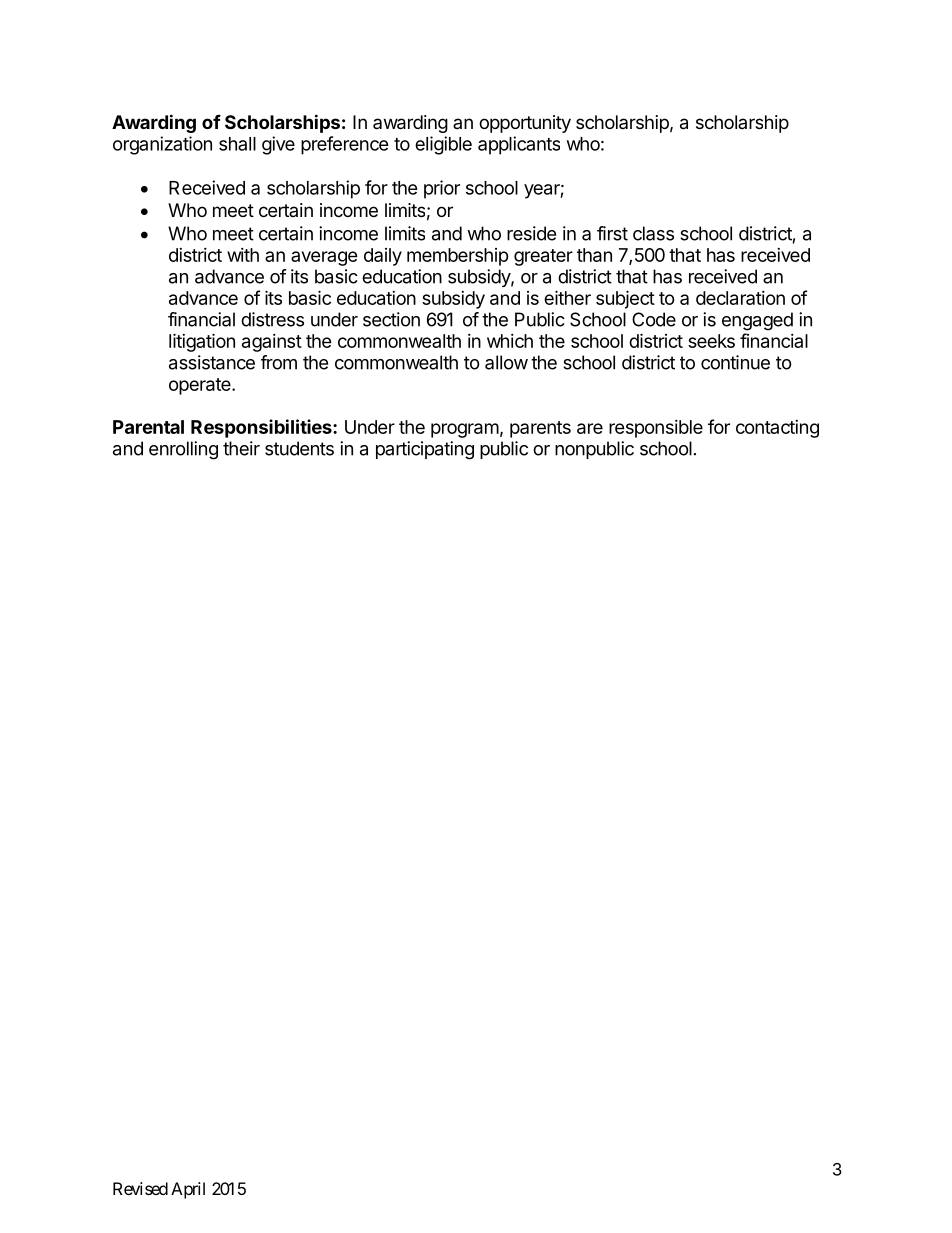 The width and height of the screenshot is (952, 1233). What do you see at coordinates (140, 1188) in the screenshot?
I see `Revised` at bounding box center [140, 1188].
